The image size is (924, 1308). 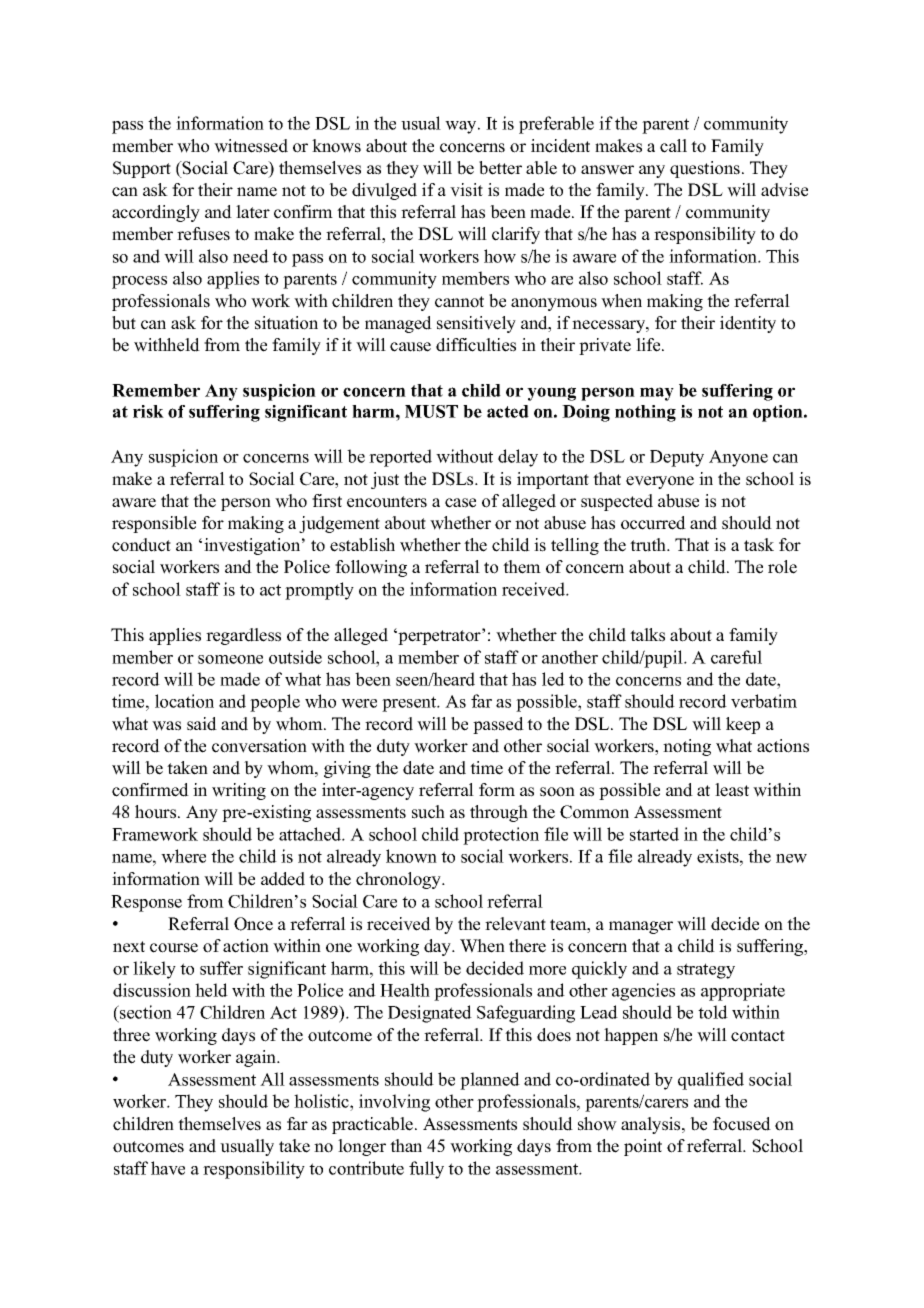 What do you see at coordinates (466, 190) in the page?
I see `visit` at bounding box center [466, 190].
